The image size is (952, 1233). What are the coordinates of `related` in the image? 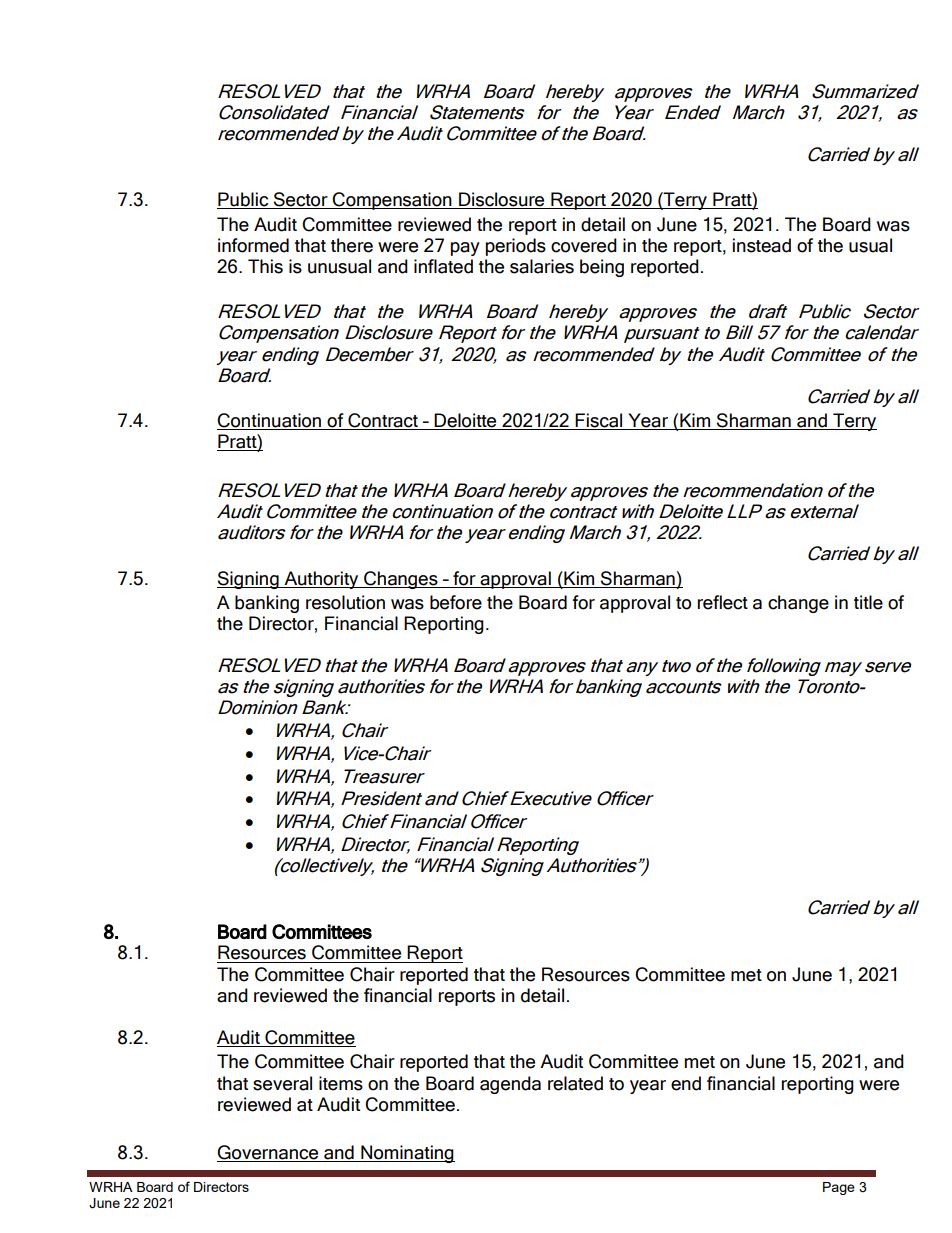 It's located at (575, 1083).
